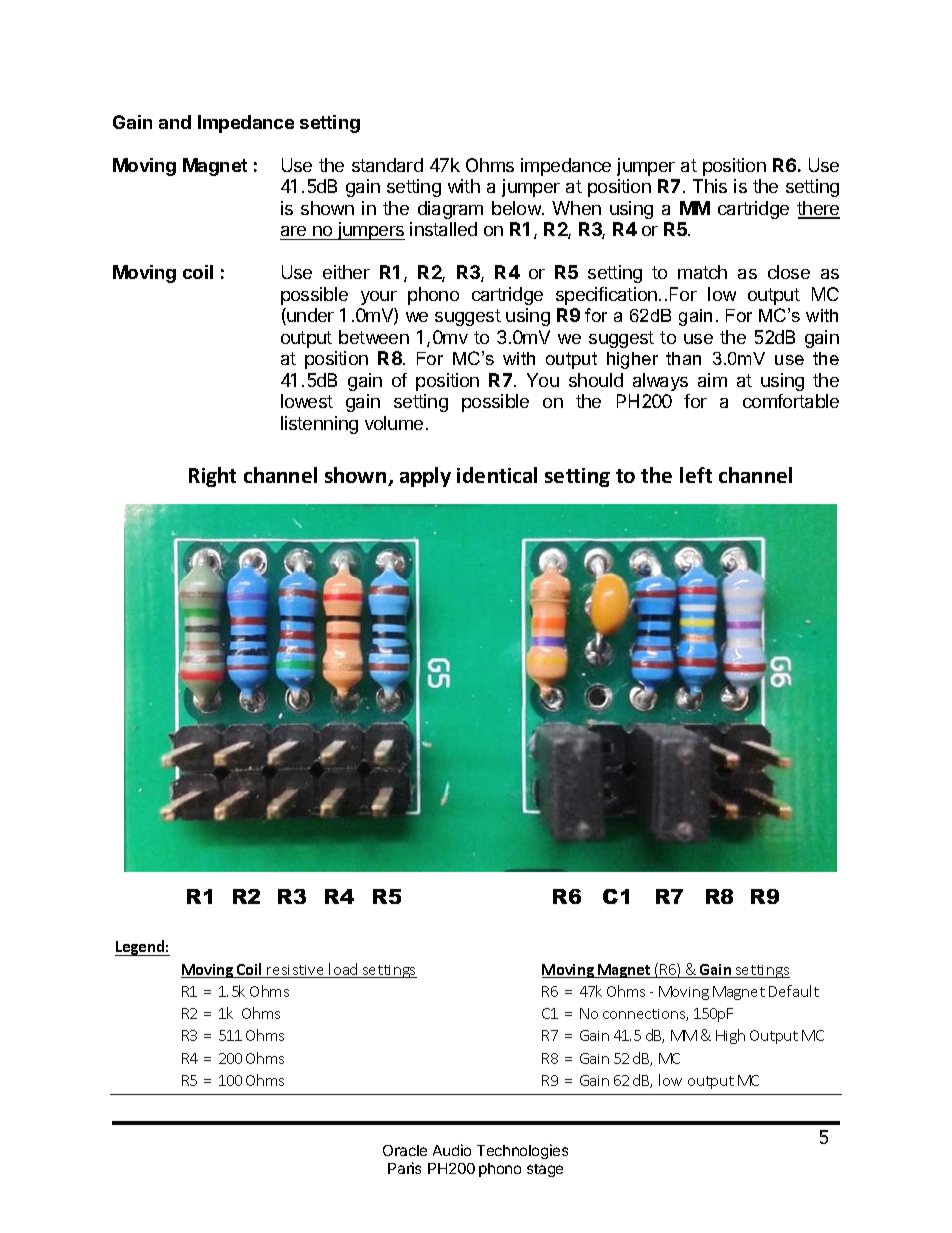 The image size is (952, 1233). Describe the element at coordinates (212, 477) in the screenshot. I see `Right` at that location.
